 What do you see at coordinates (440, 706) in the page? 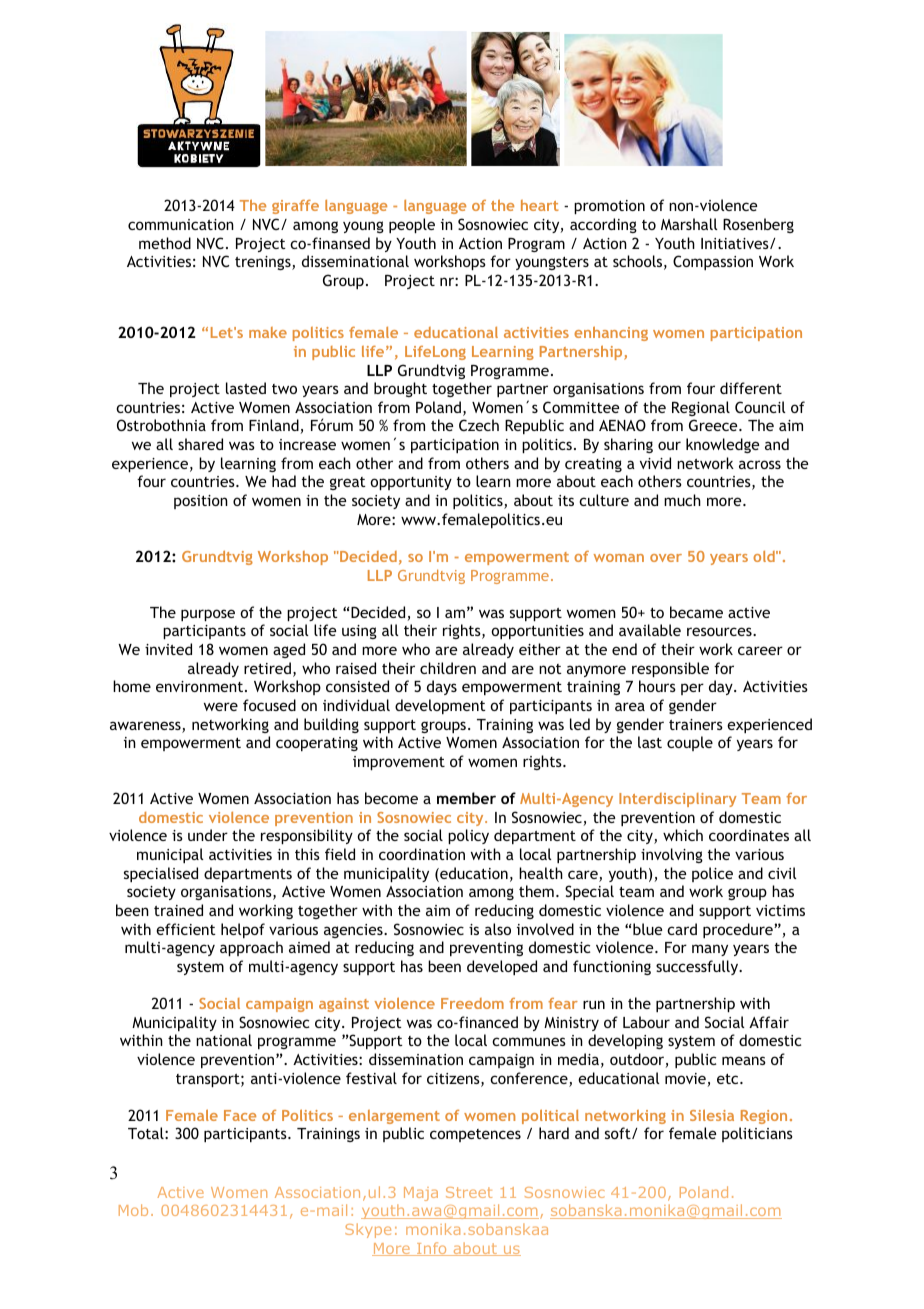
I see `development` at bounding box center [440, 706].
